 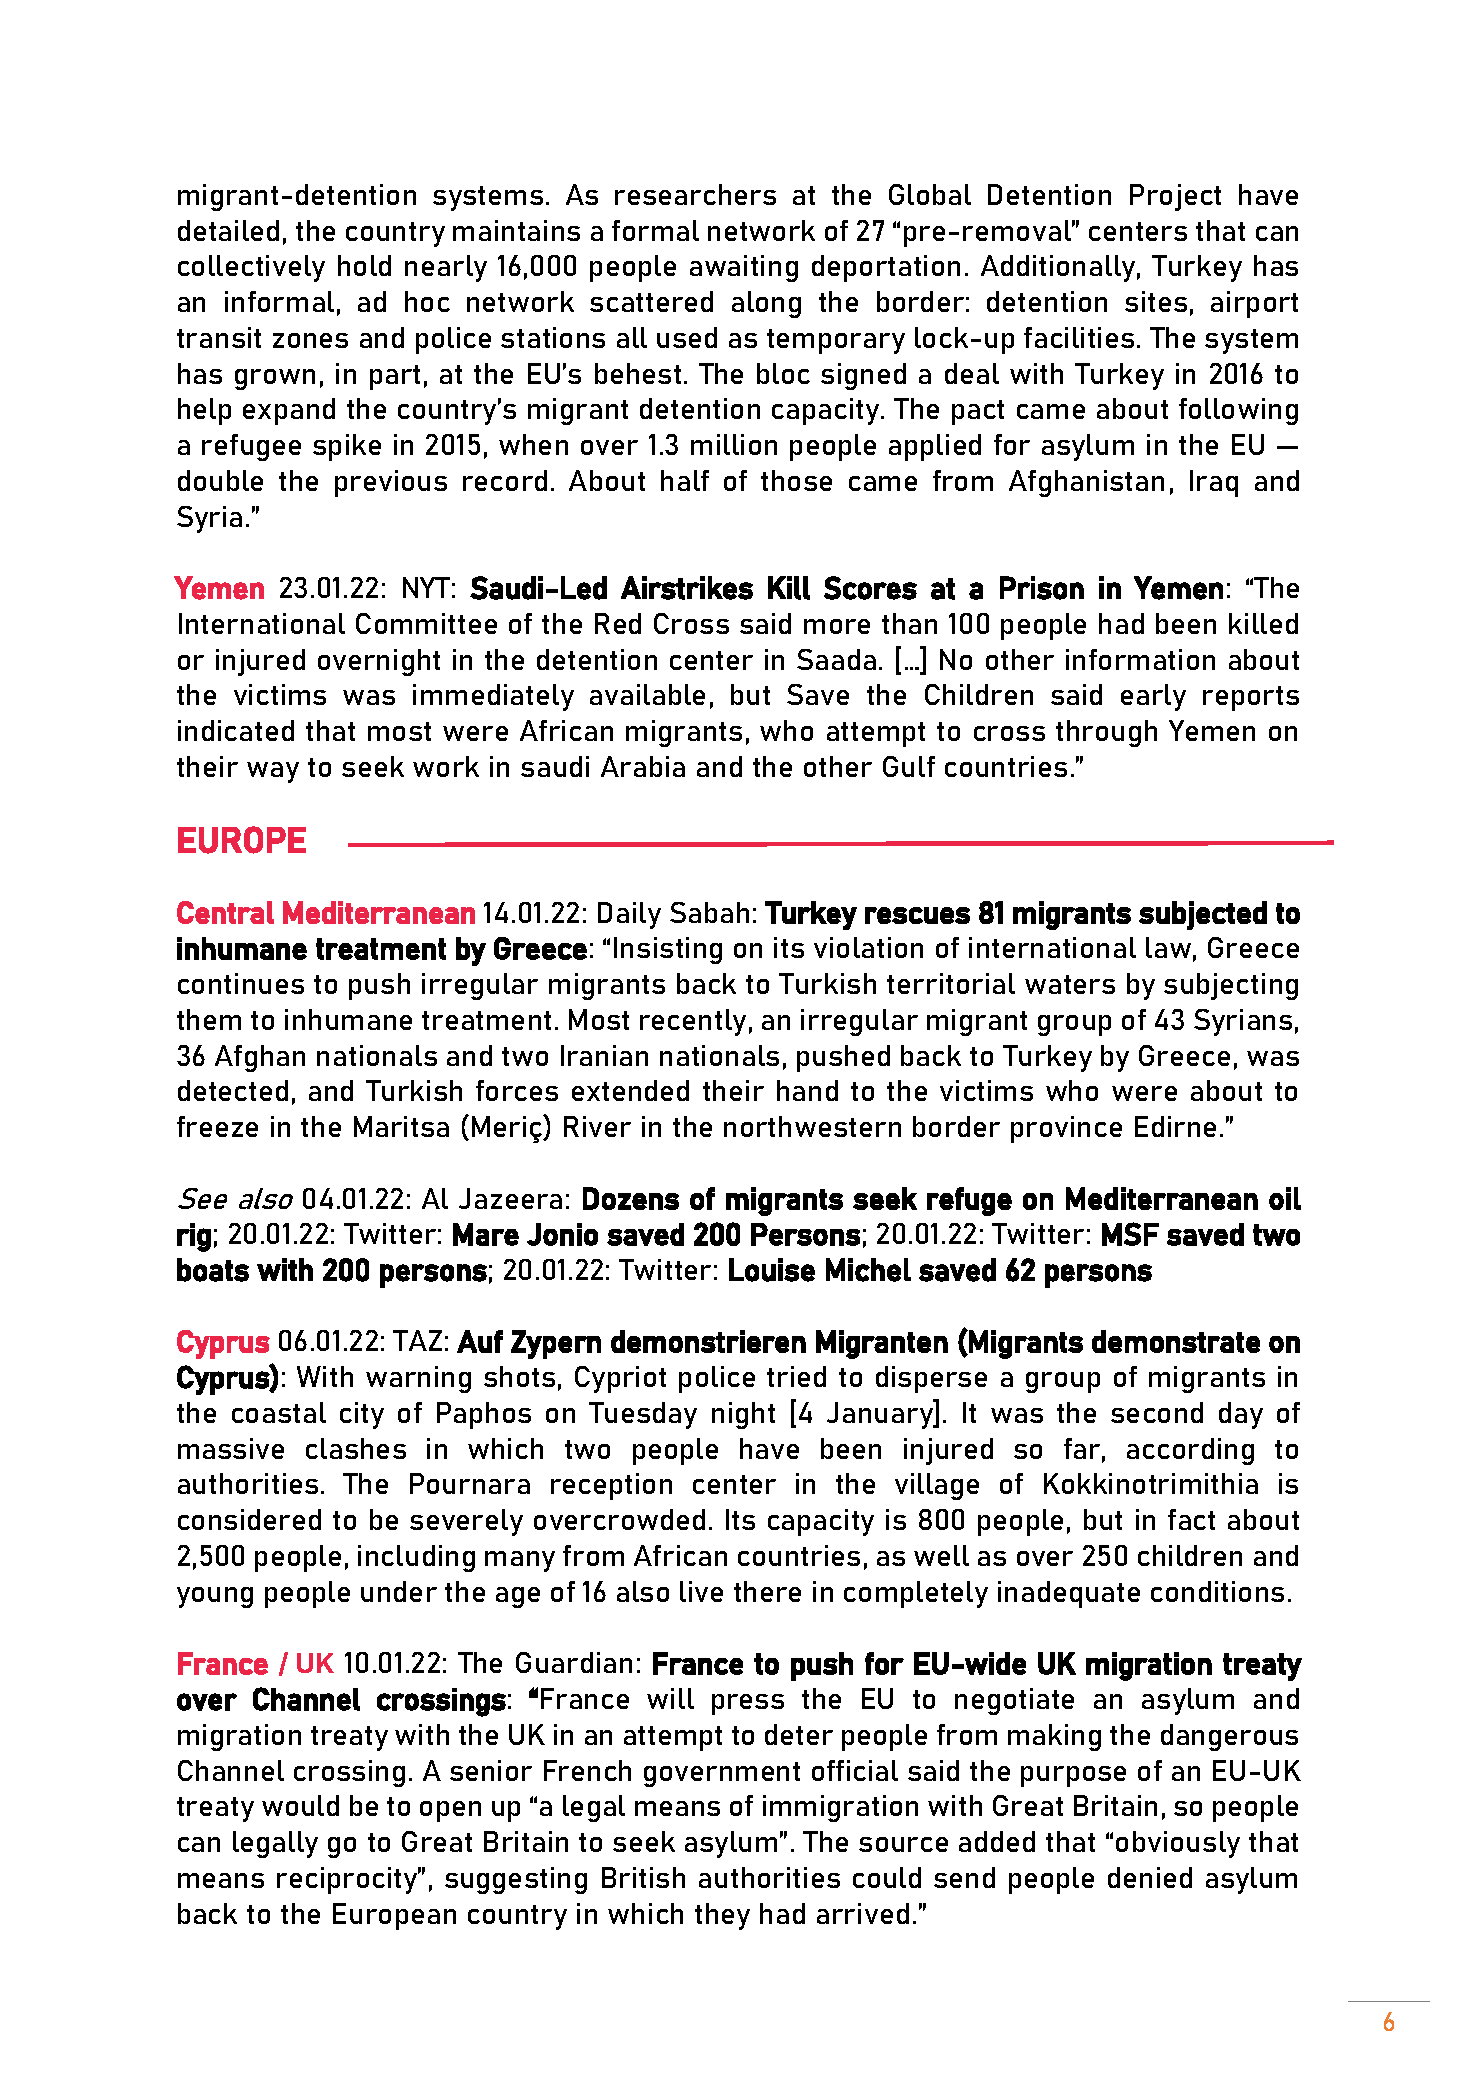 I want to click on subjecting, so click(x=1231, y=986).
